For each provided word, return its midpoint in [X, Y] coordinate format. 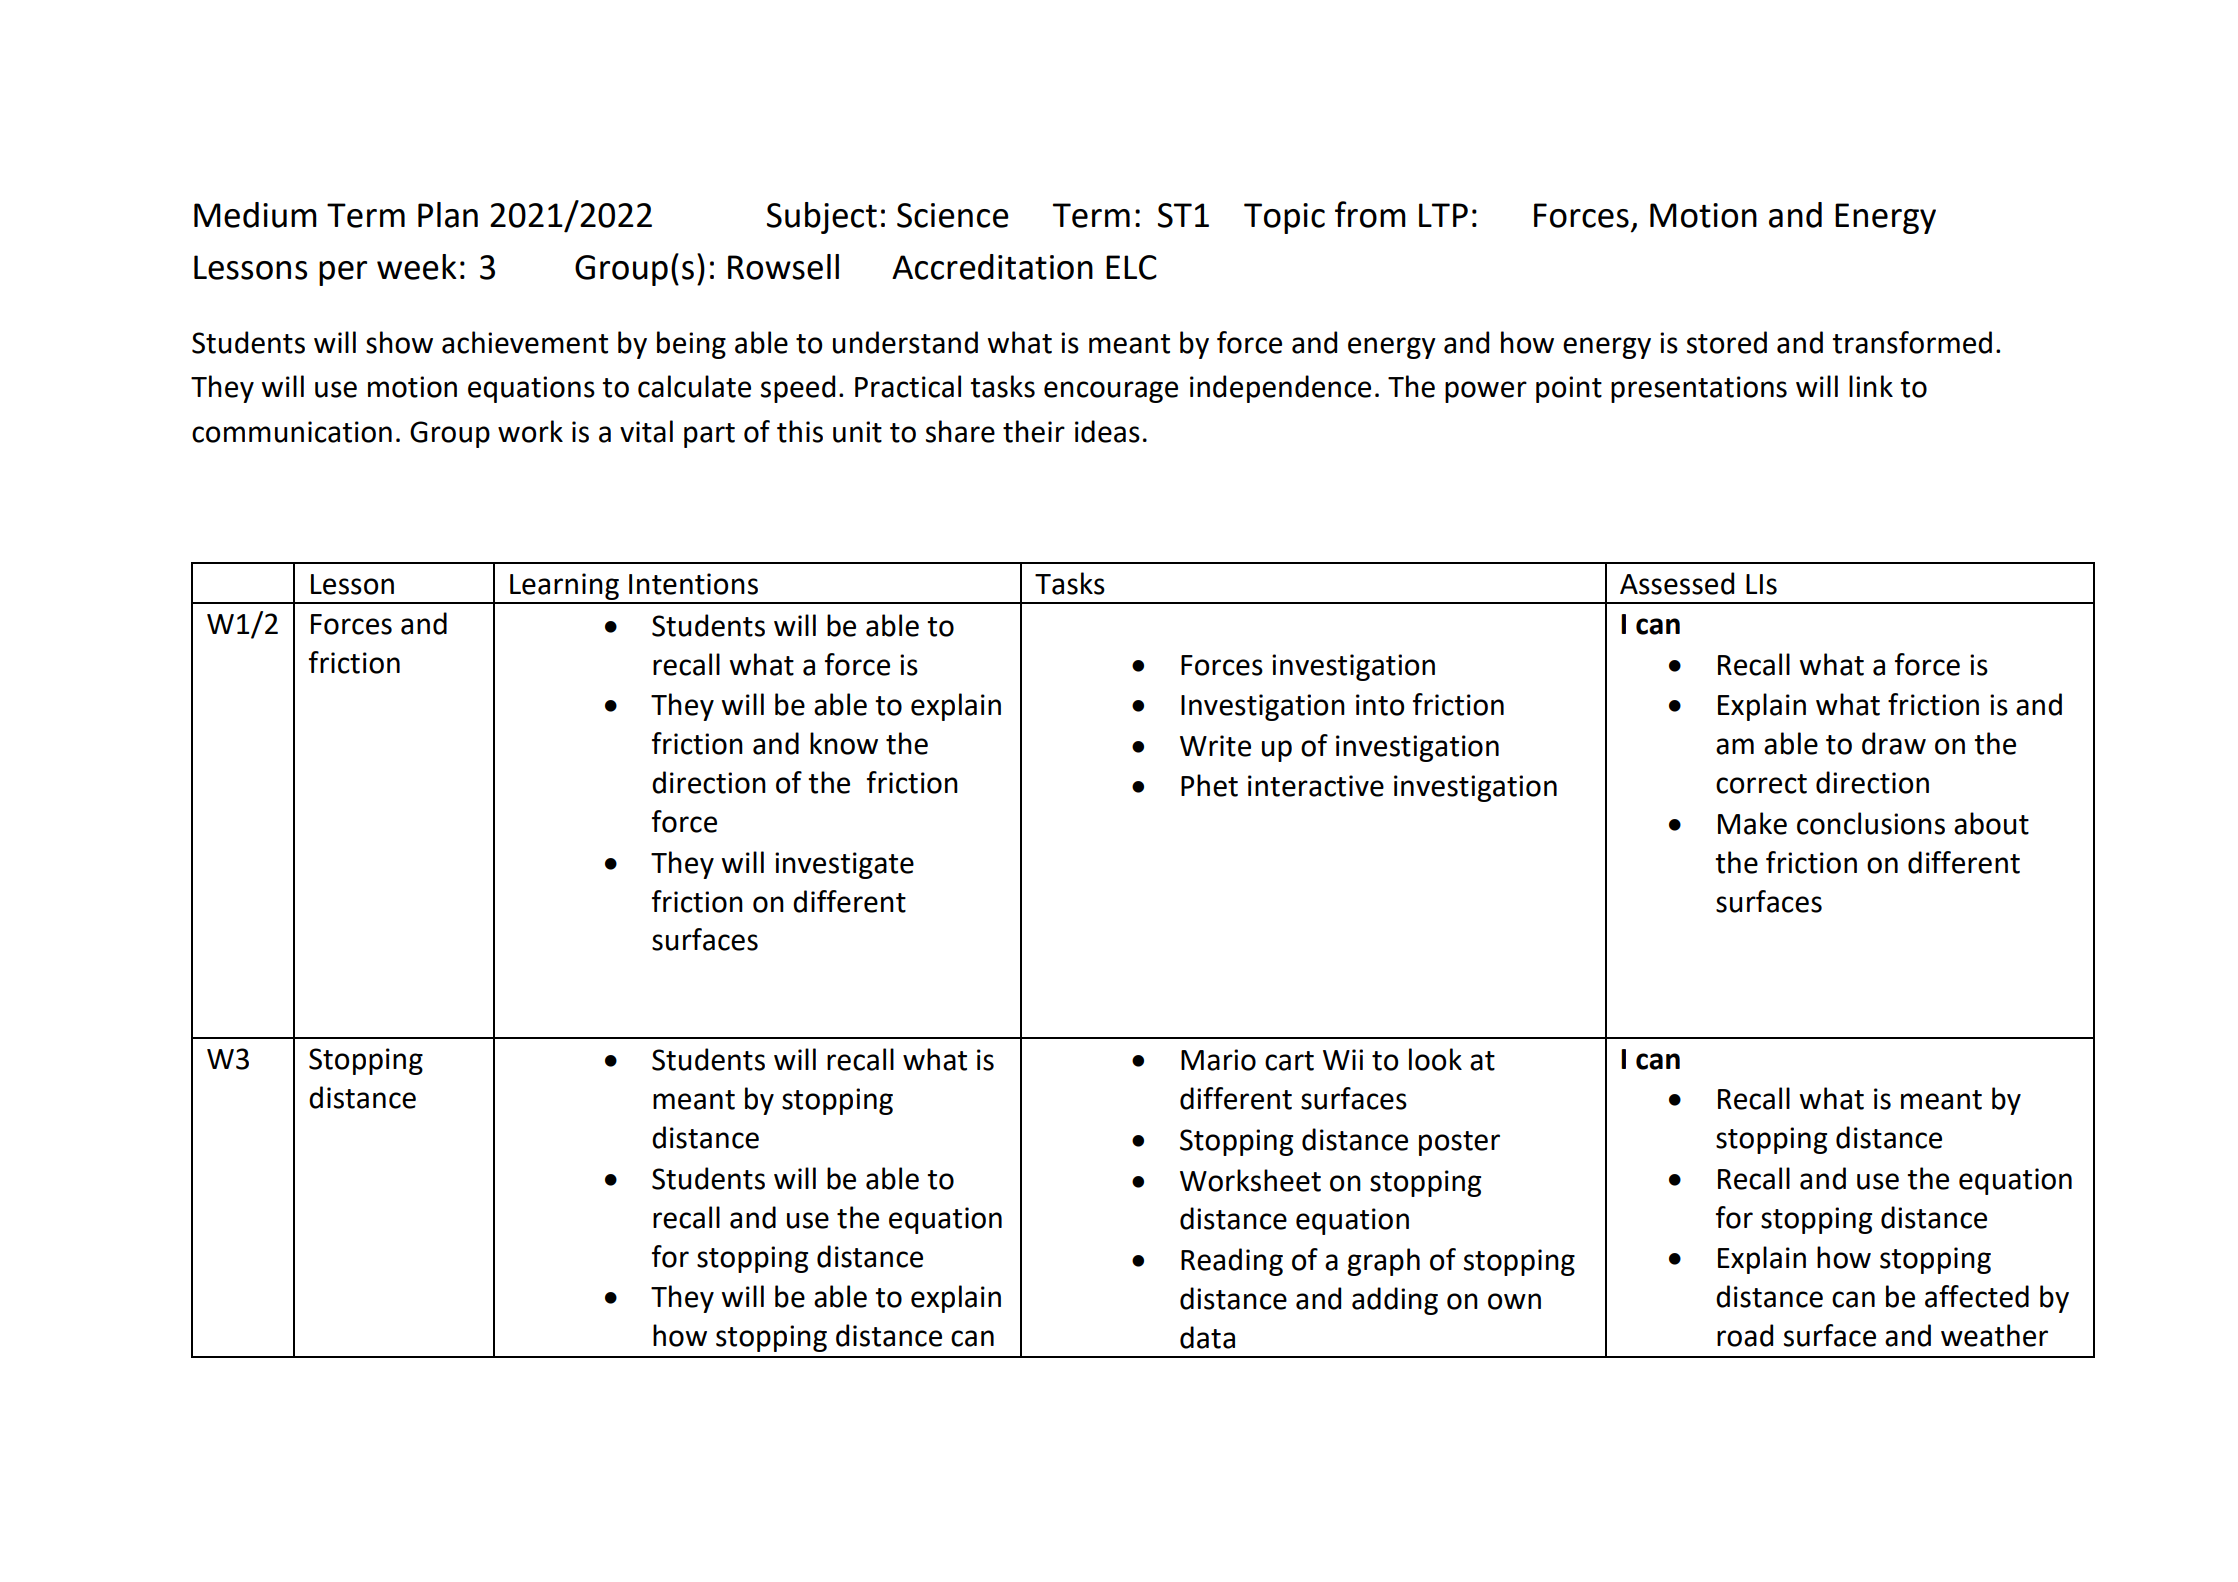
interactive [1316, 786]
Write [1215, 746]
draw [1894, 743]
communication [292, 432]
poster [1459, 1143]
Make [1752, 823]
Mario [1218, 1060]
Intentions [693, 584]
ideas [1107, 431]
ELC [1131, 267]
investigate [844, 865]
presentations [1699, 389]
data [1207, 1337]
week [417, 267]
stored [1727, 342]
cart [1289, 1061]
